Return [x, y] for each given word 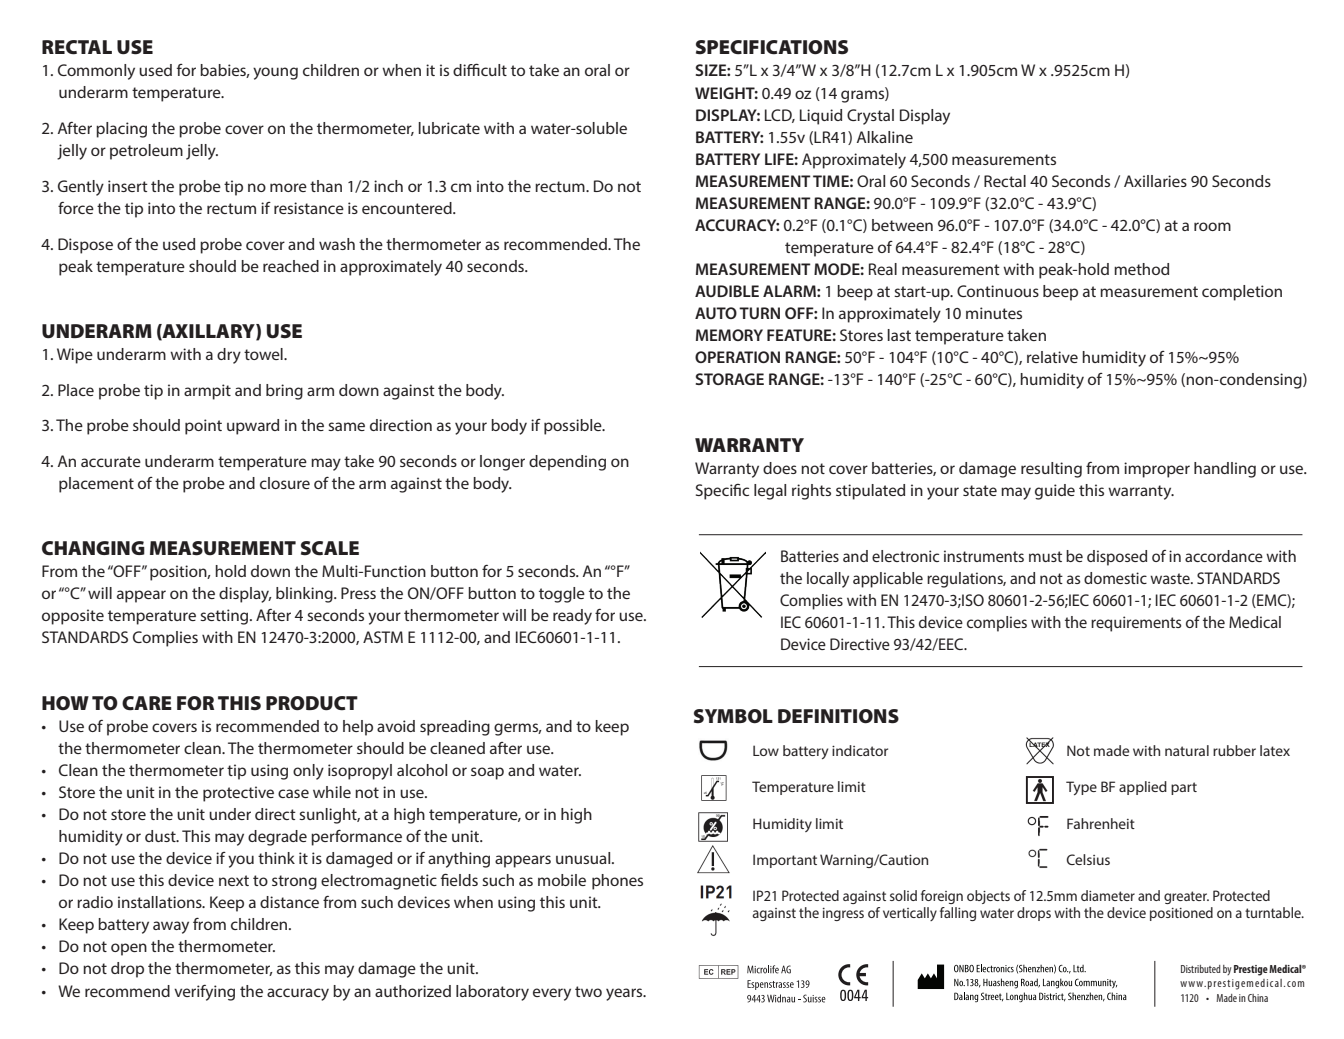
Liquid [821, 117]
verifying [204, 993]
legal [770, 492]
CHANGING [93, 548]
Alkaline [885, 137]
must [1045, 556]
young [275, 73]
